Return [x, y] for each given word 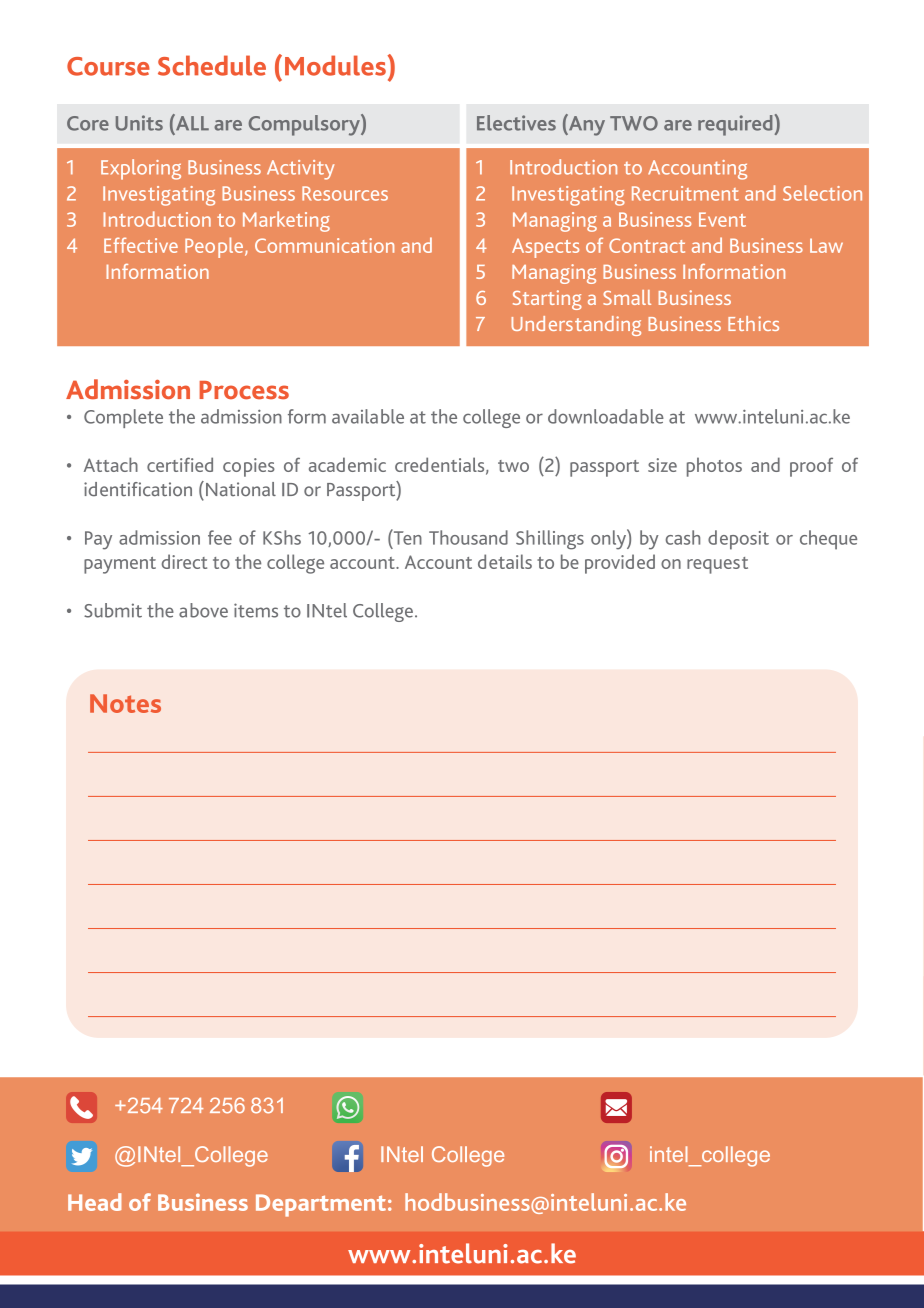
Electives [516, 123]
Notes [125, 703]
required [735, 125]
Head [94, 1202]
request [717, 565]
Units [139, 123]
